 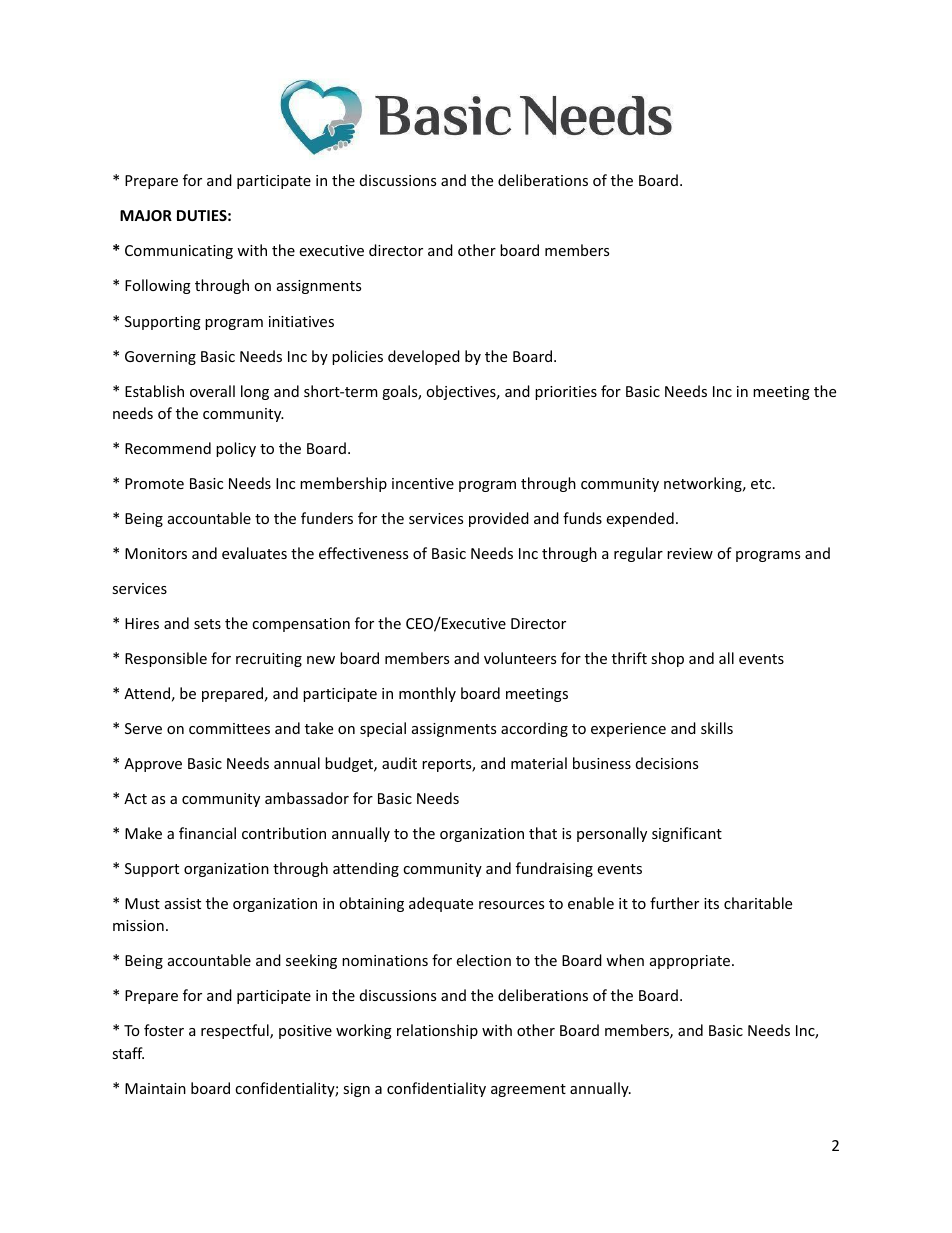 I want to click on etc, so click(x=761, y=484).
